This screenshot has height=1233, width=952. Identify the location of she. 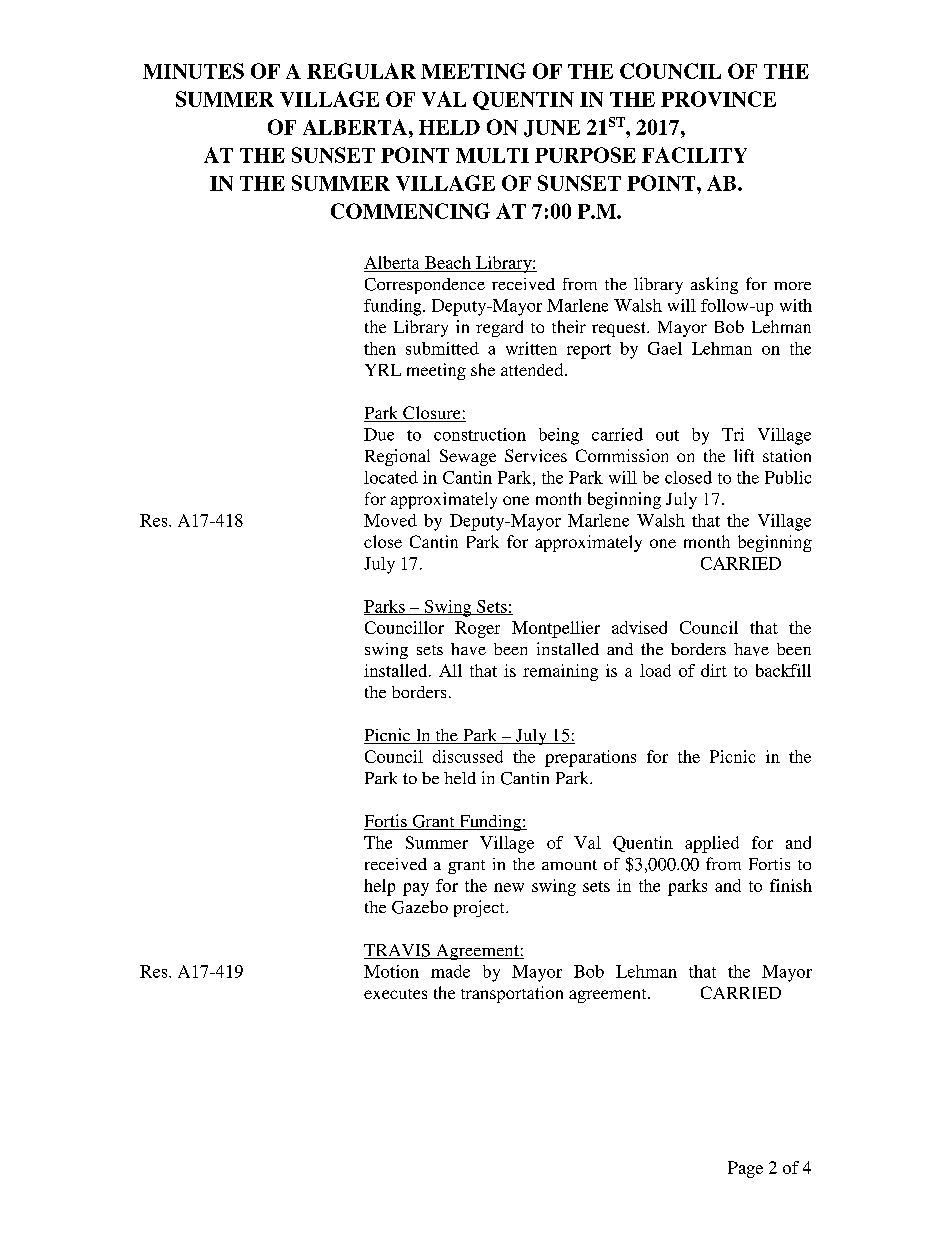
(483, 369).
